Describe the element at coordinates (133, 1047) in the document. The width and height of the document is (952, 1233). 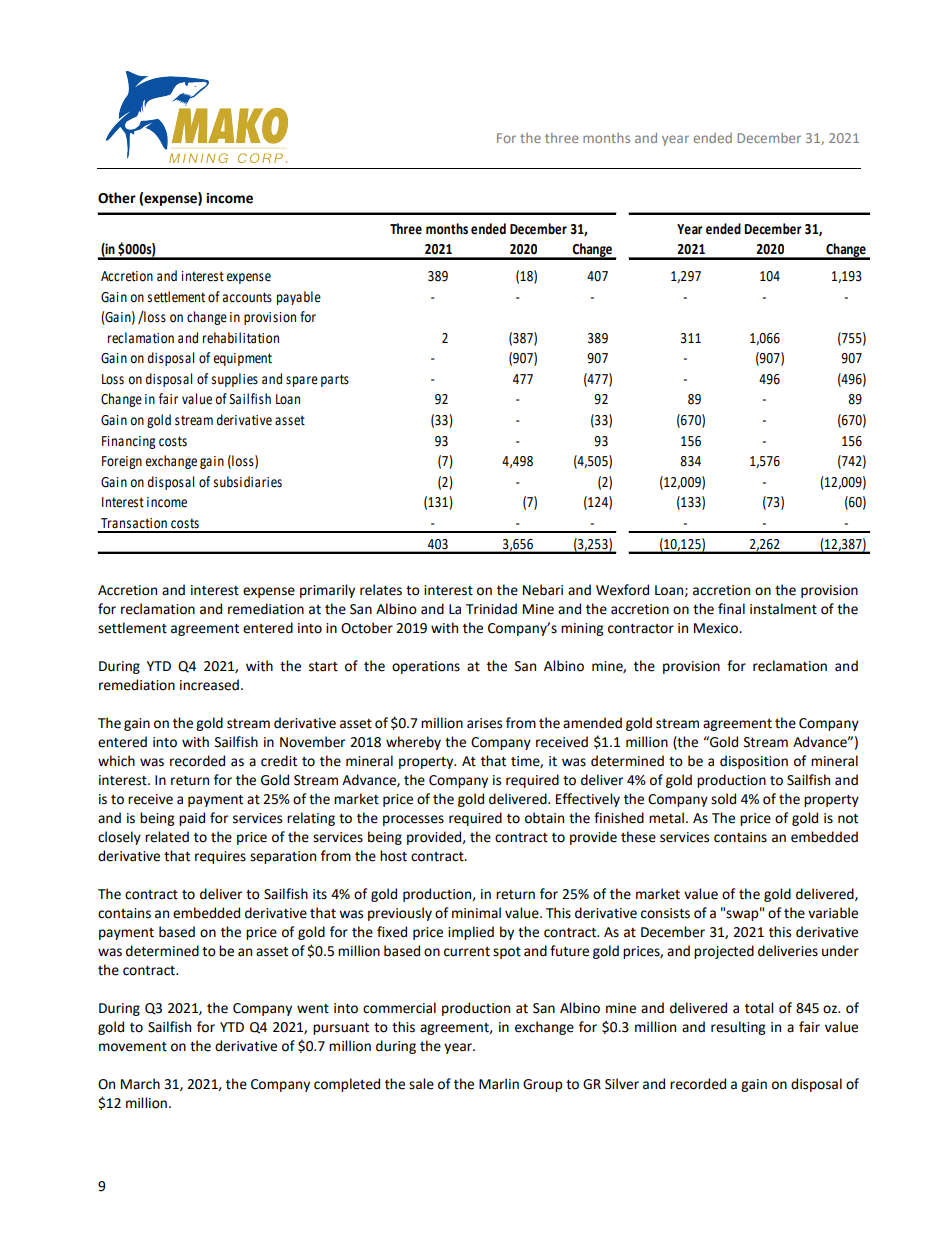
I see `movement` at that location.
